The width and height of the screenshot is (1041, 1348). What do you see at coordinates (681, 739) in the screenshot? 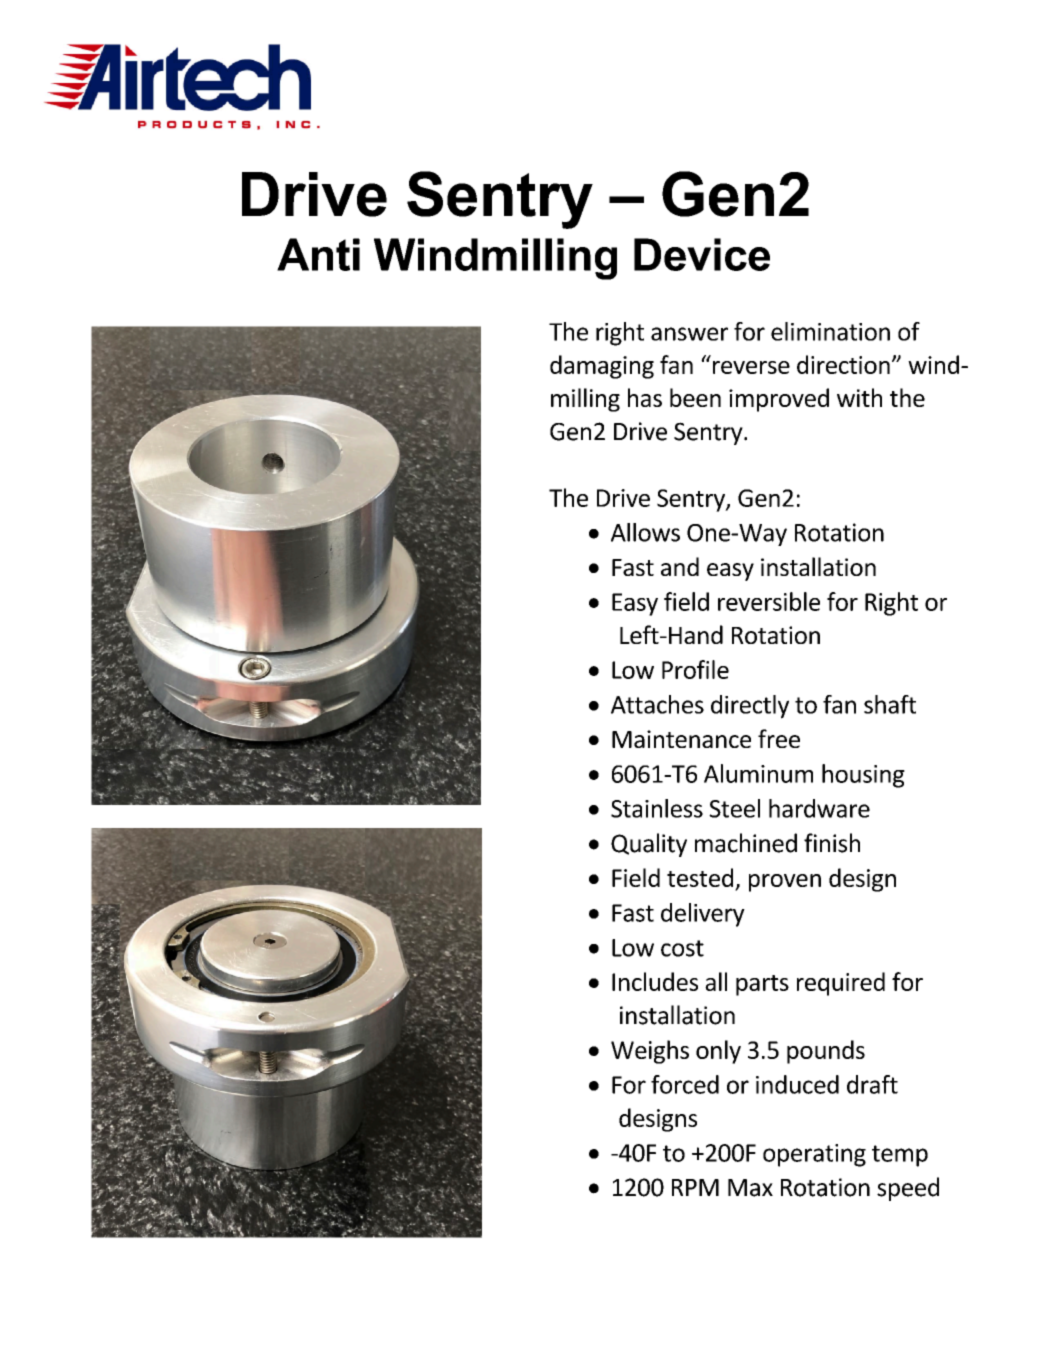
I see `Maintenance` at bounding box center [681, 739].
